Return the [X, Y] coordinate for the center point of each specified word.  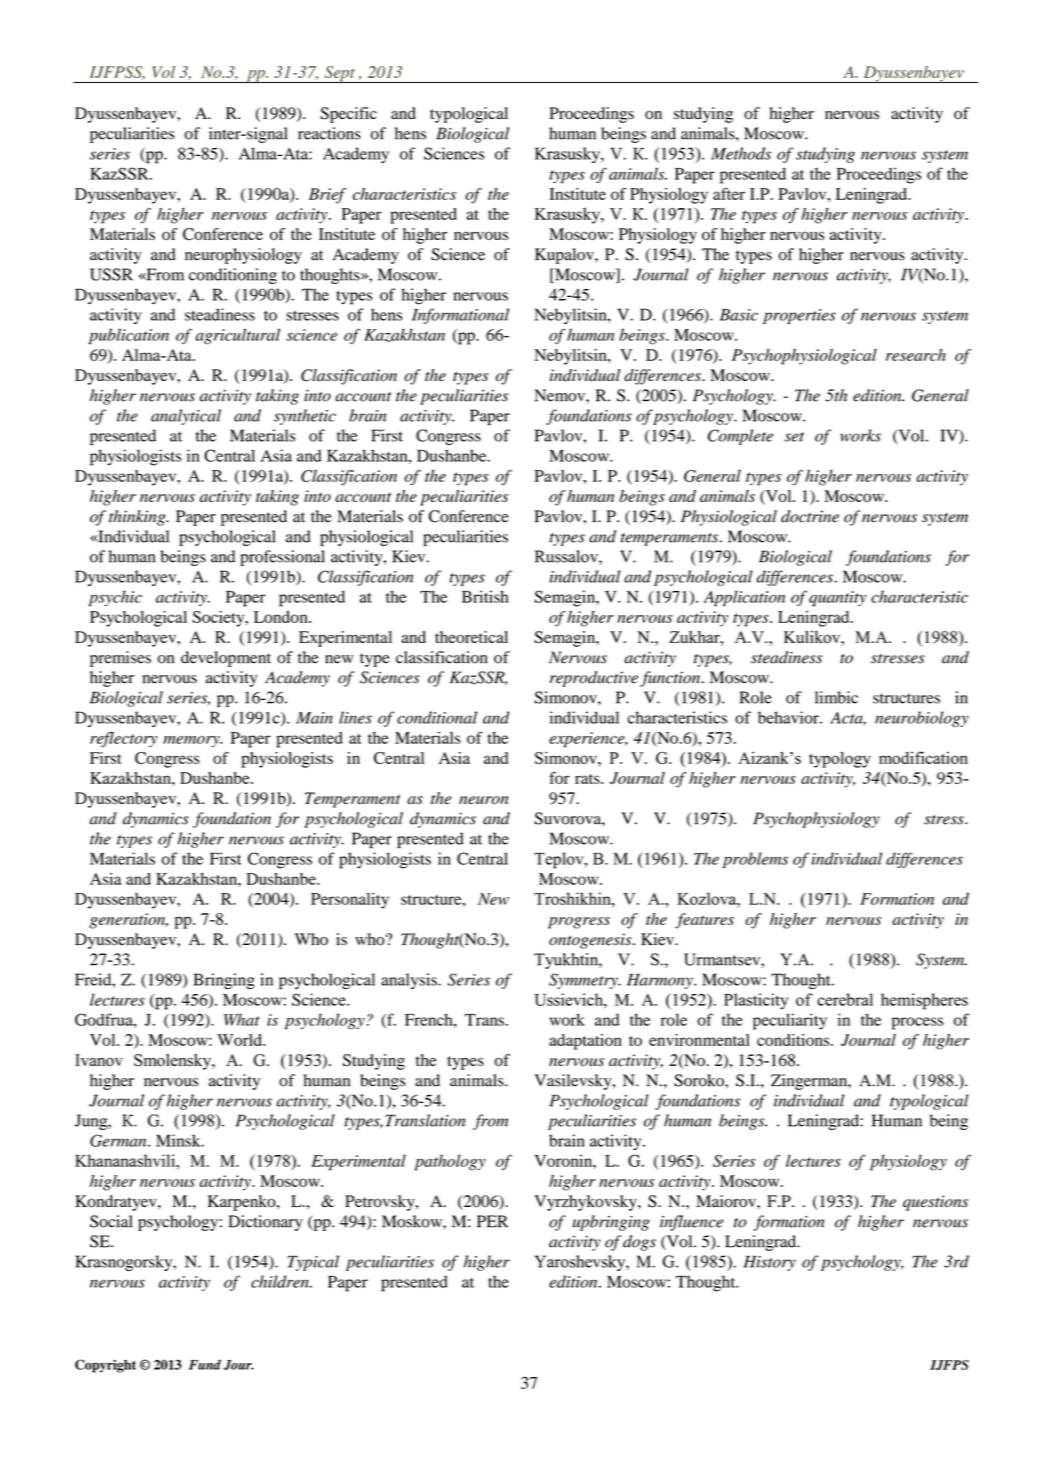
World [240, 1040]
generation [128, 921]
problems [755, 860]
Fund [205, 1364]
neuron [484, 800]
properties [799, 316]
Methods [741, 153]
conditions [794, 1040]
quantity [837, 599]
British [485, 596]
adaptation [585, 1042]
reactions [329, 133]
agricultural [237, 336]
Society [220, 619]
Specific [348, 115]
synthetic [305, 417]
